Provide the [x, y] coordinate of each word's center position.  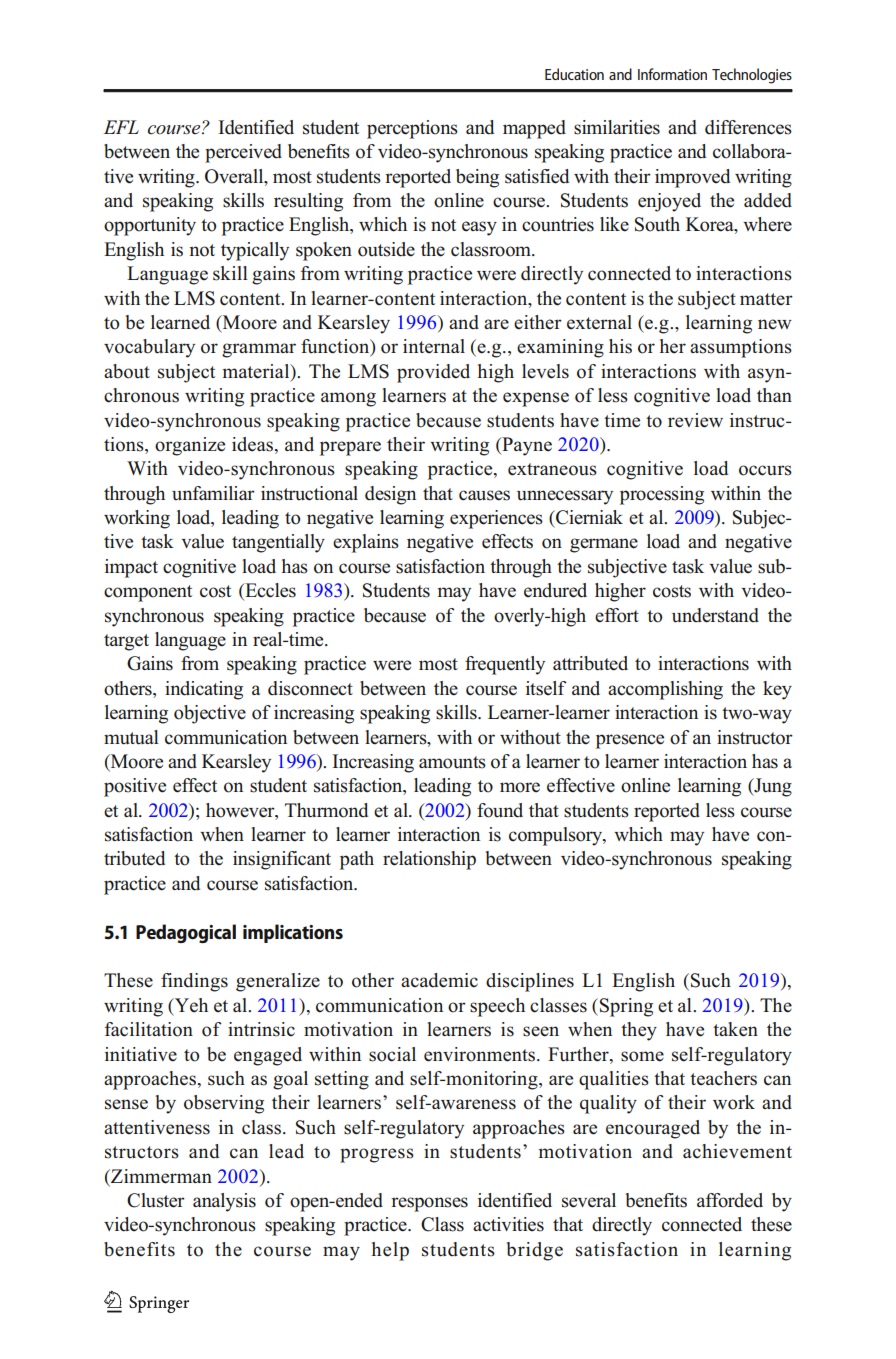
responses [429, 1204]
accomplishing [665, 690]
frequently [505, 665]
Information [672, 74]
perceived [243, 153]
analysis [224, 1202]
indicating [204, 690]
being [477, 178]
